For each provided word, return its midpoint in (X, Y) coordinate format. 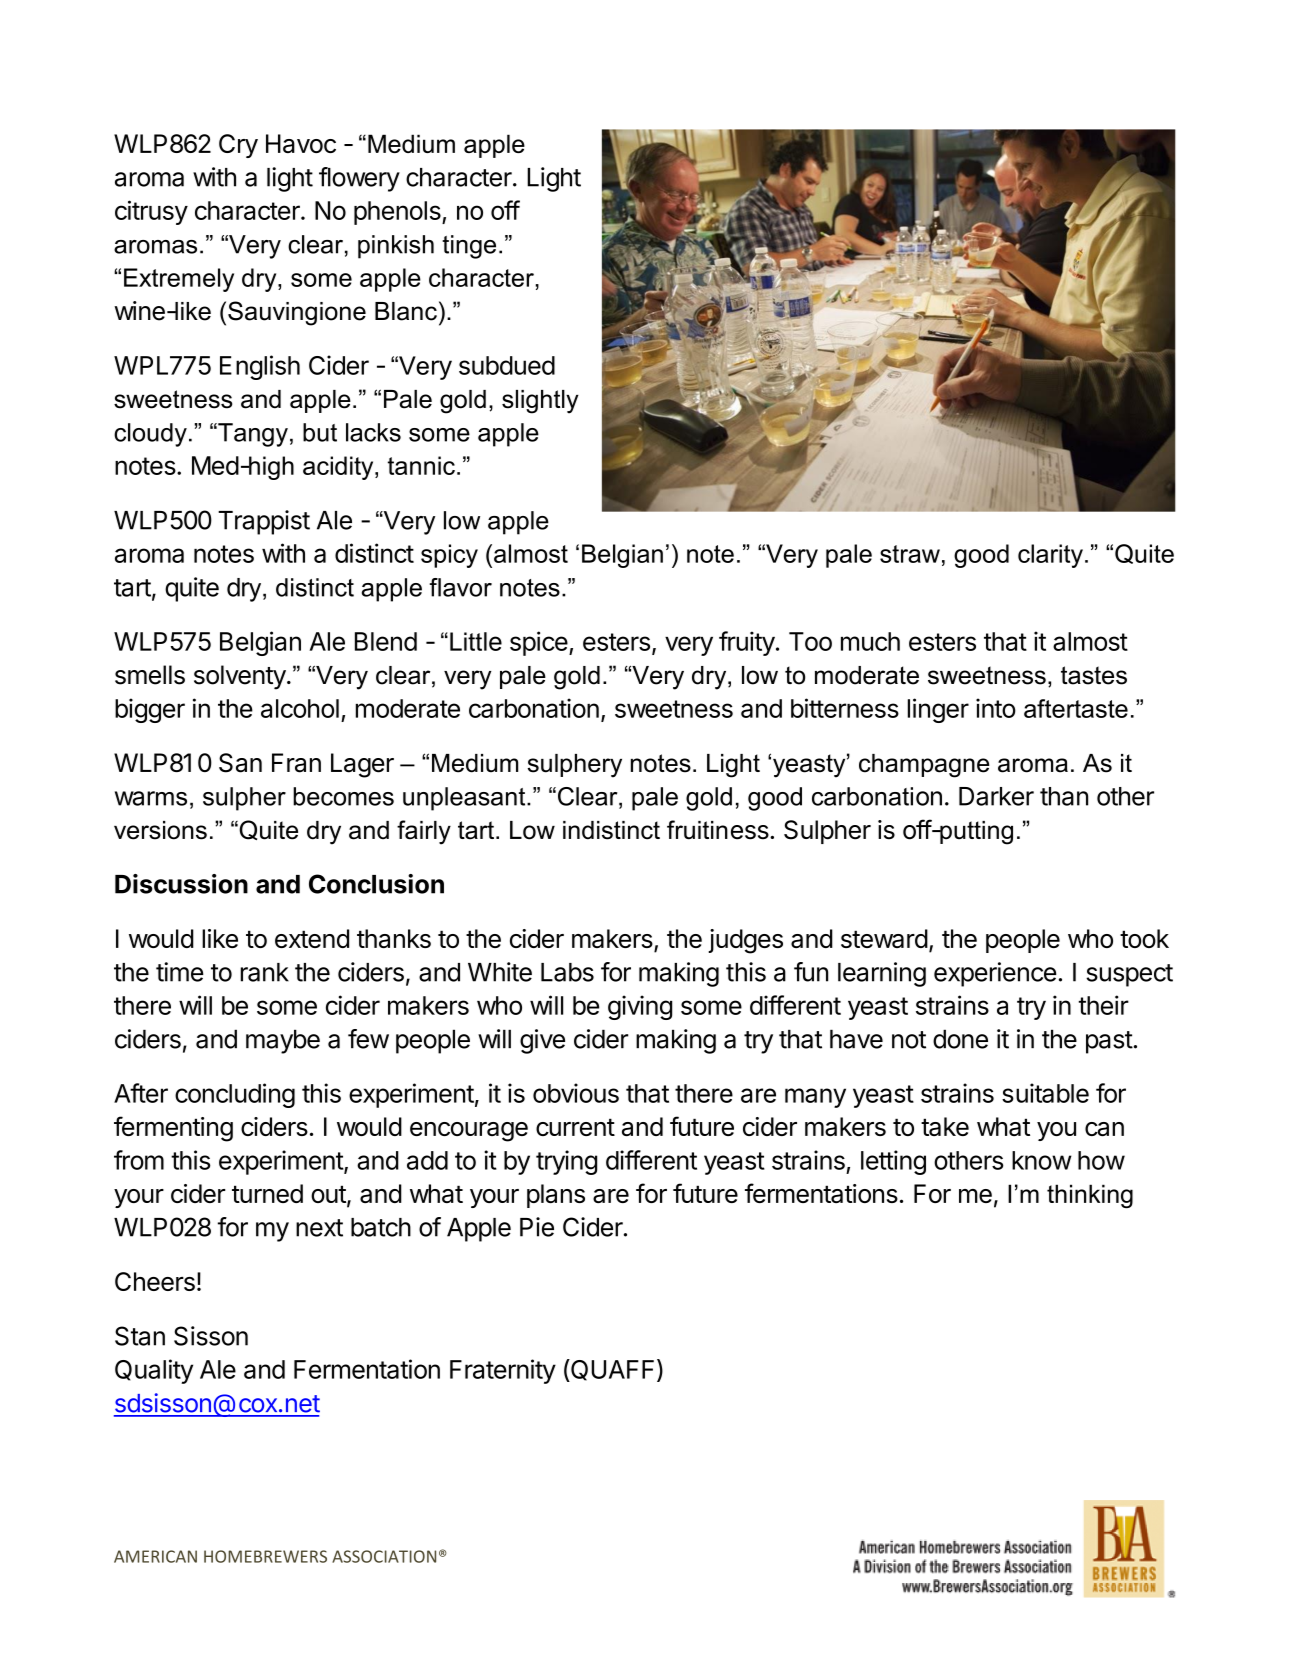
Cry (238, 146)
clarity (1050, 556)
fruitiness (719, 830)
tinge (469, 247)
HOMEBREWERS (265, 1556)
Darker (996, 796)
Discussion (181, 884)
